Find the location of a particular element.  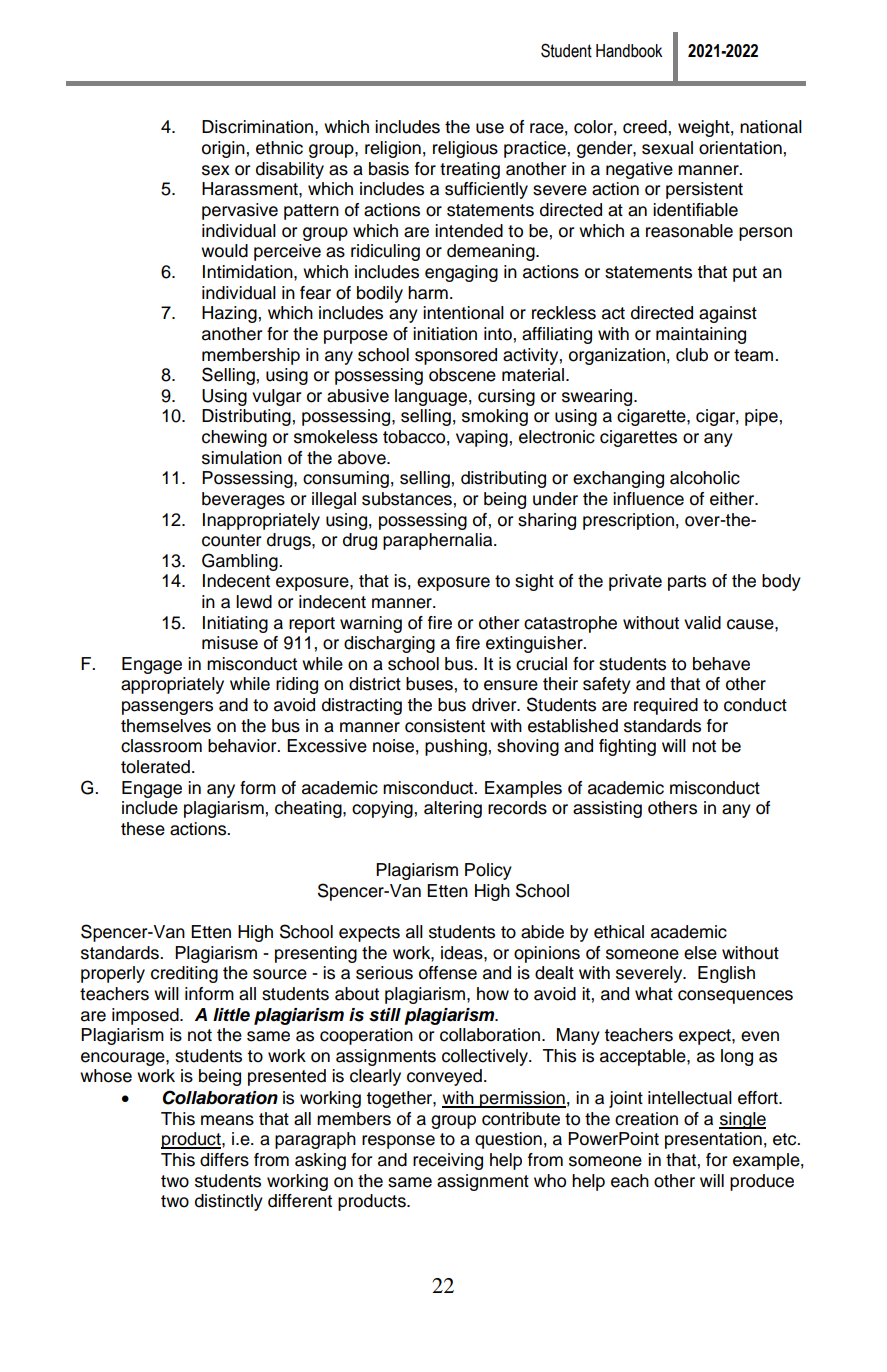

misuse is located at coordinates (230, 643).
